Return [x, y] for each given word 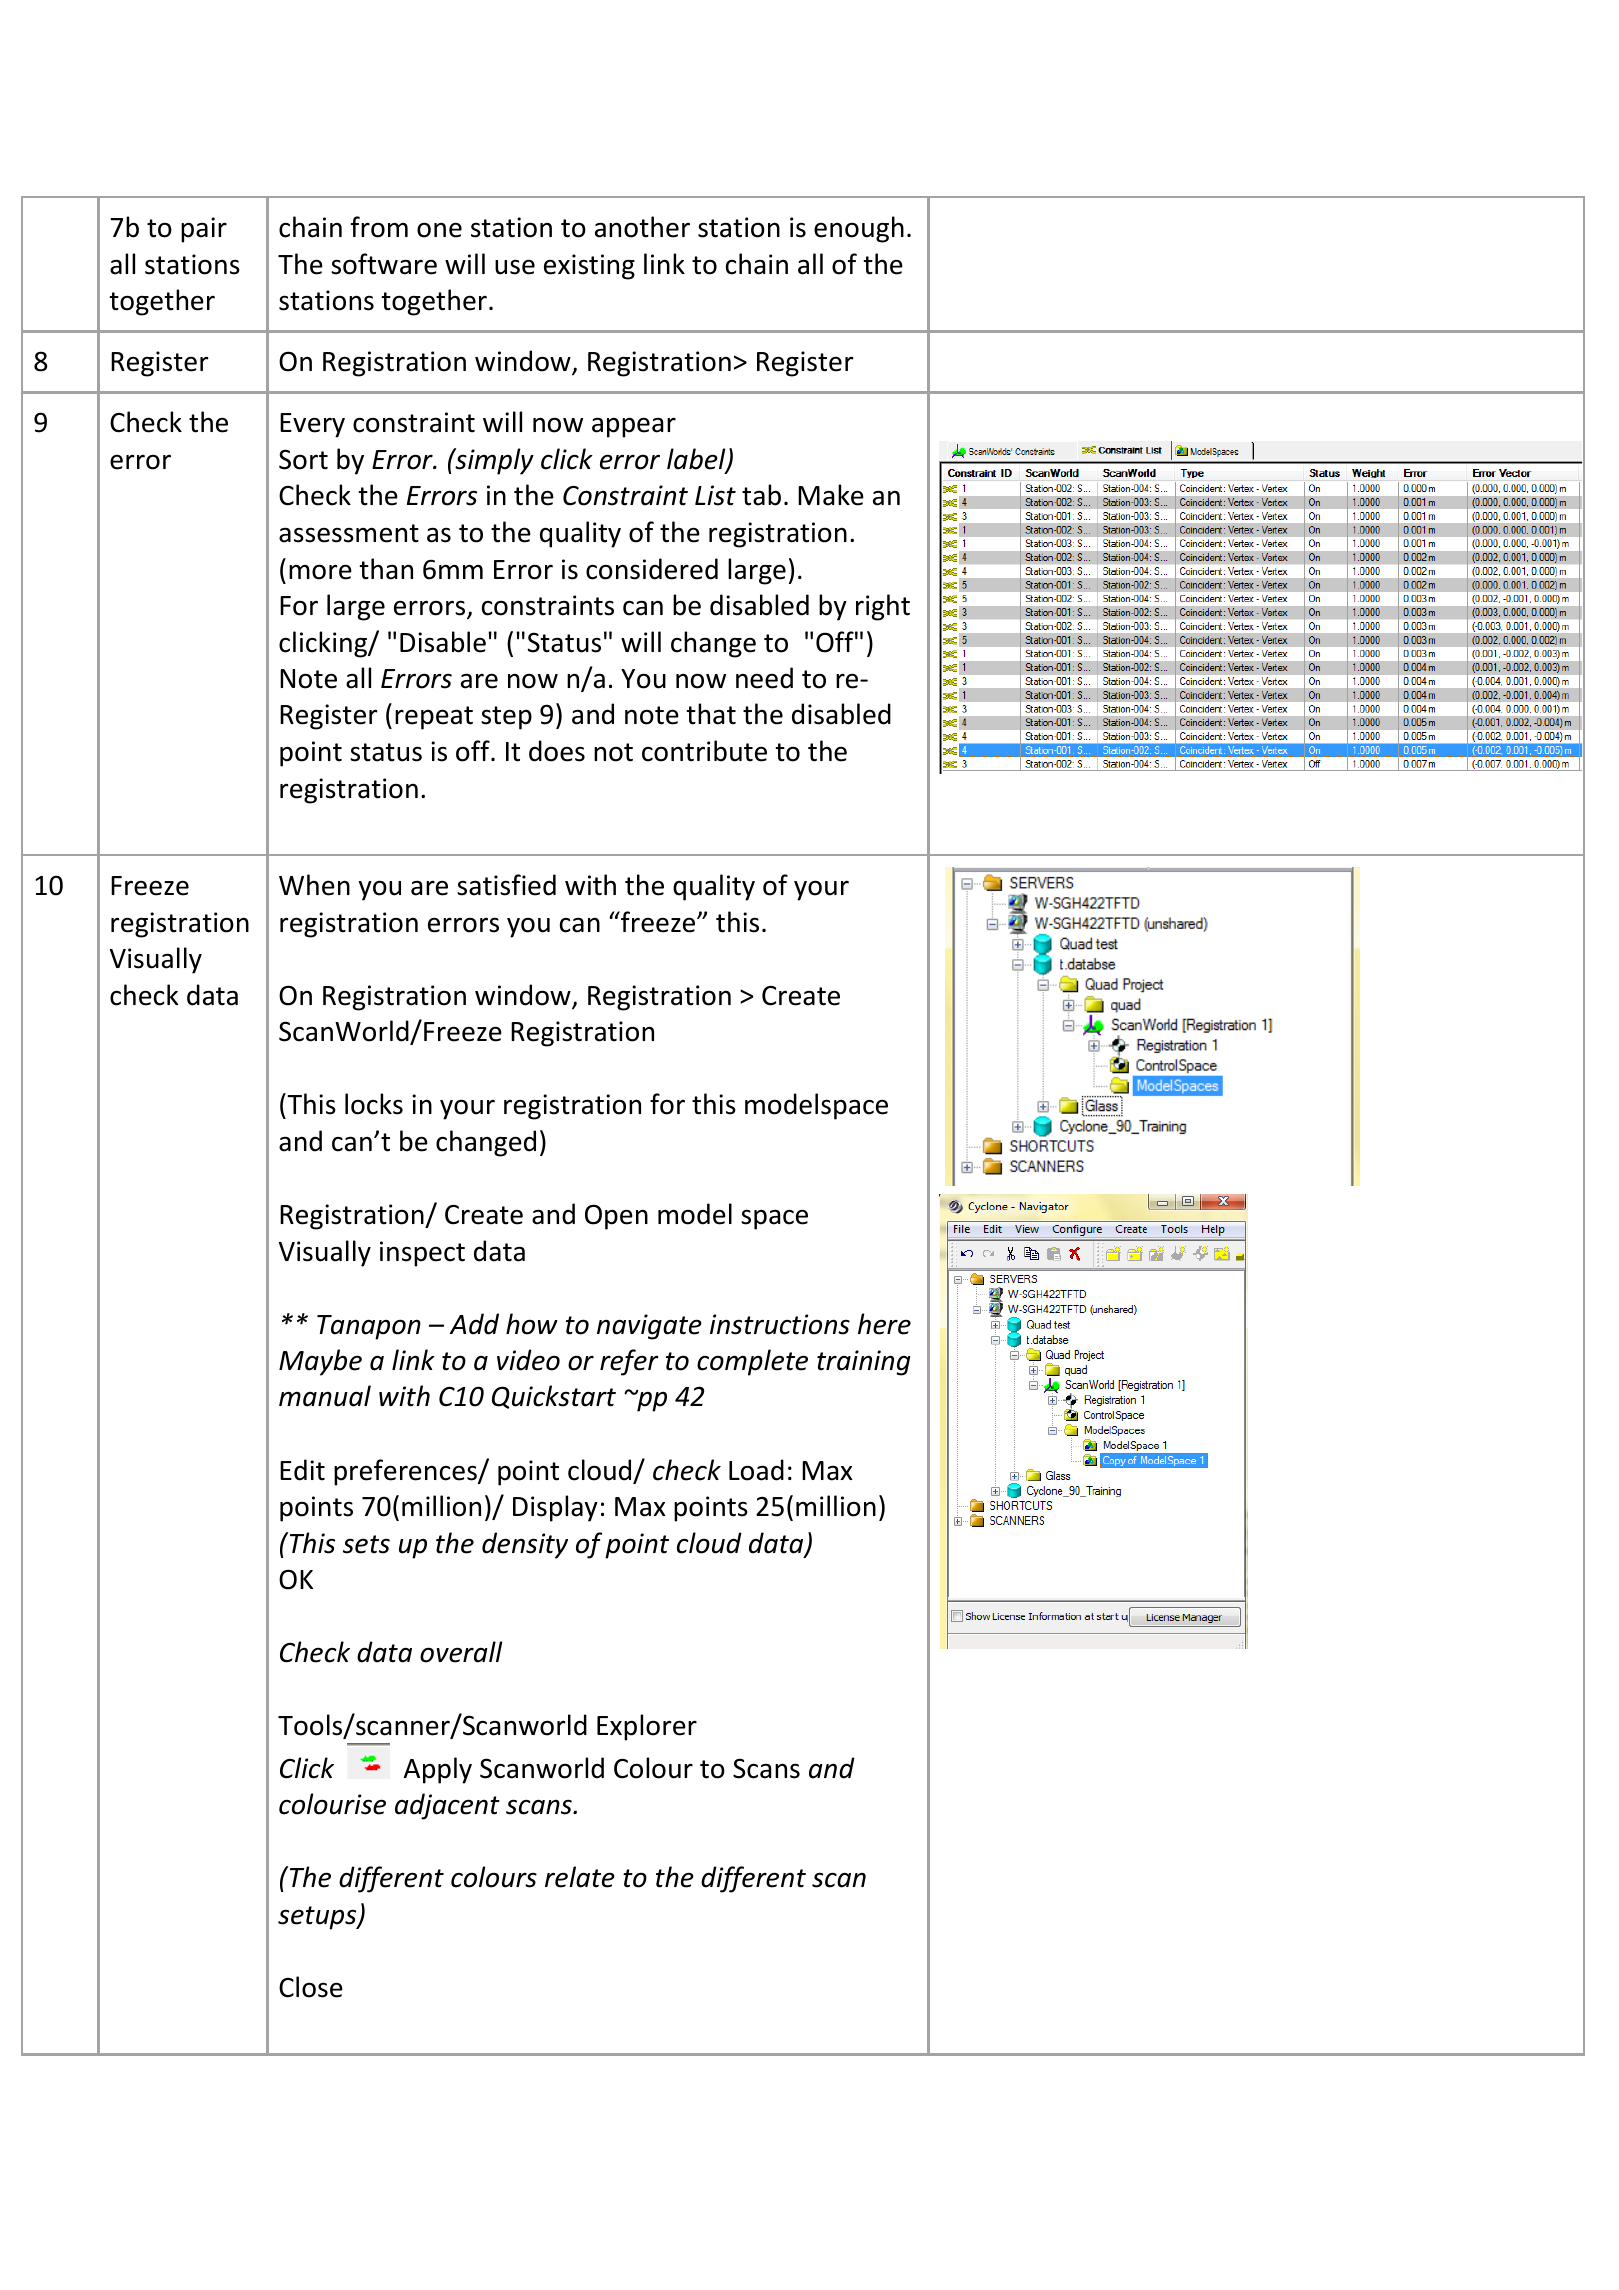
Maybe [320, 1362]
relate [580, 1877]
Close [311, 1987]
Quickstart [554, 1397]
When [314, 885]
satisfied [506, 885]
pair [204, 230]
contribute [704, 751]
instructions [780, 1324]
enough [859, 229]
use [515, 267]
